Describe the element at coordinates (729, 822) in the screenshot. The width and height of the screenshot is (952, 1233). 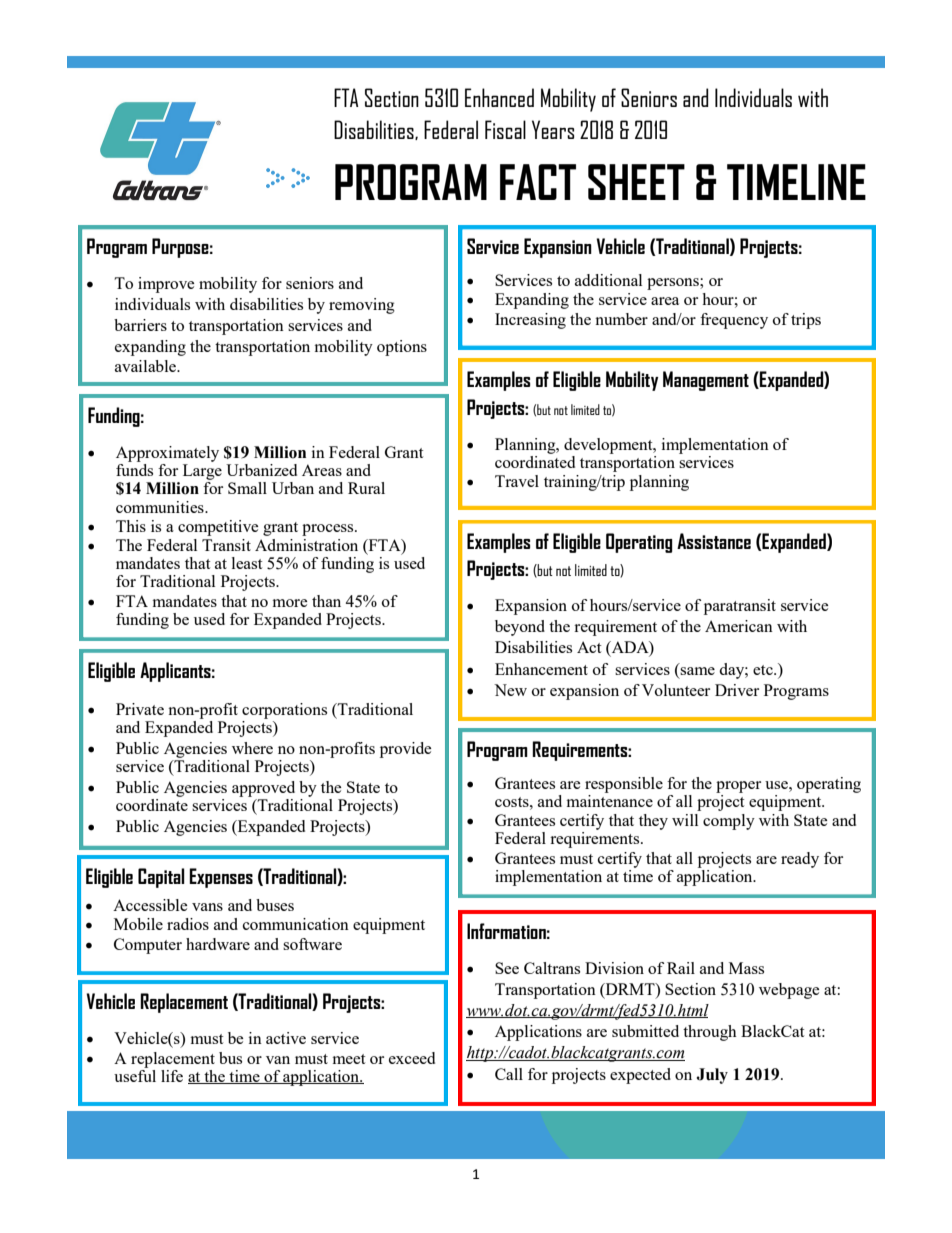
I see `comply` at that location.
